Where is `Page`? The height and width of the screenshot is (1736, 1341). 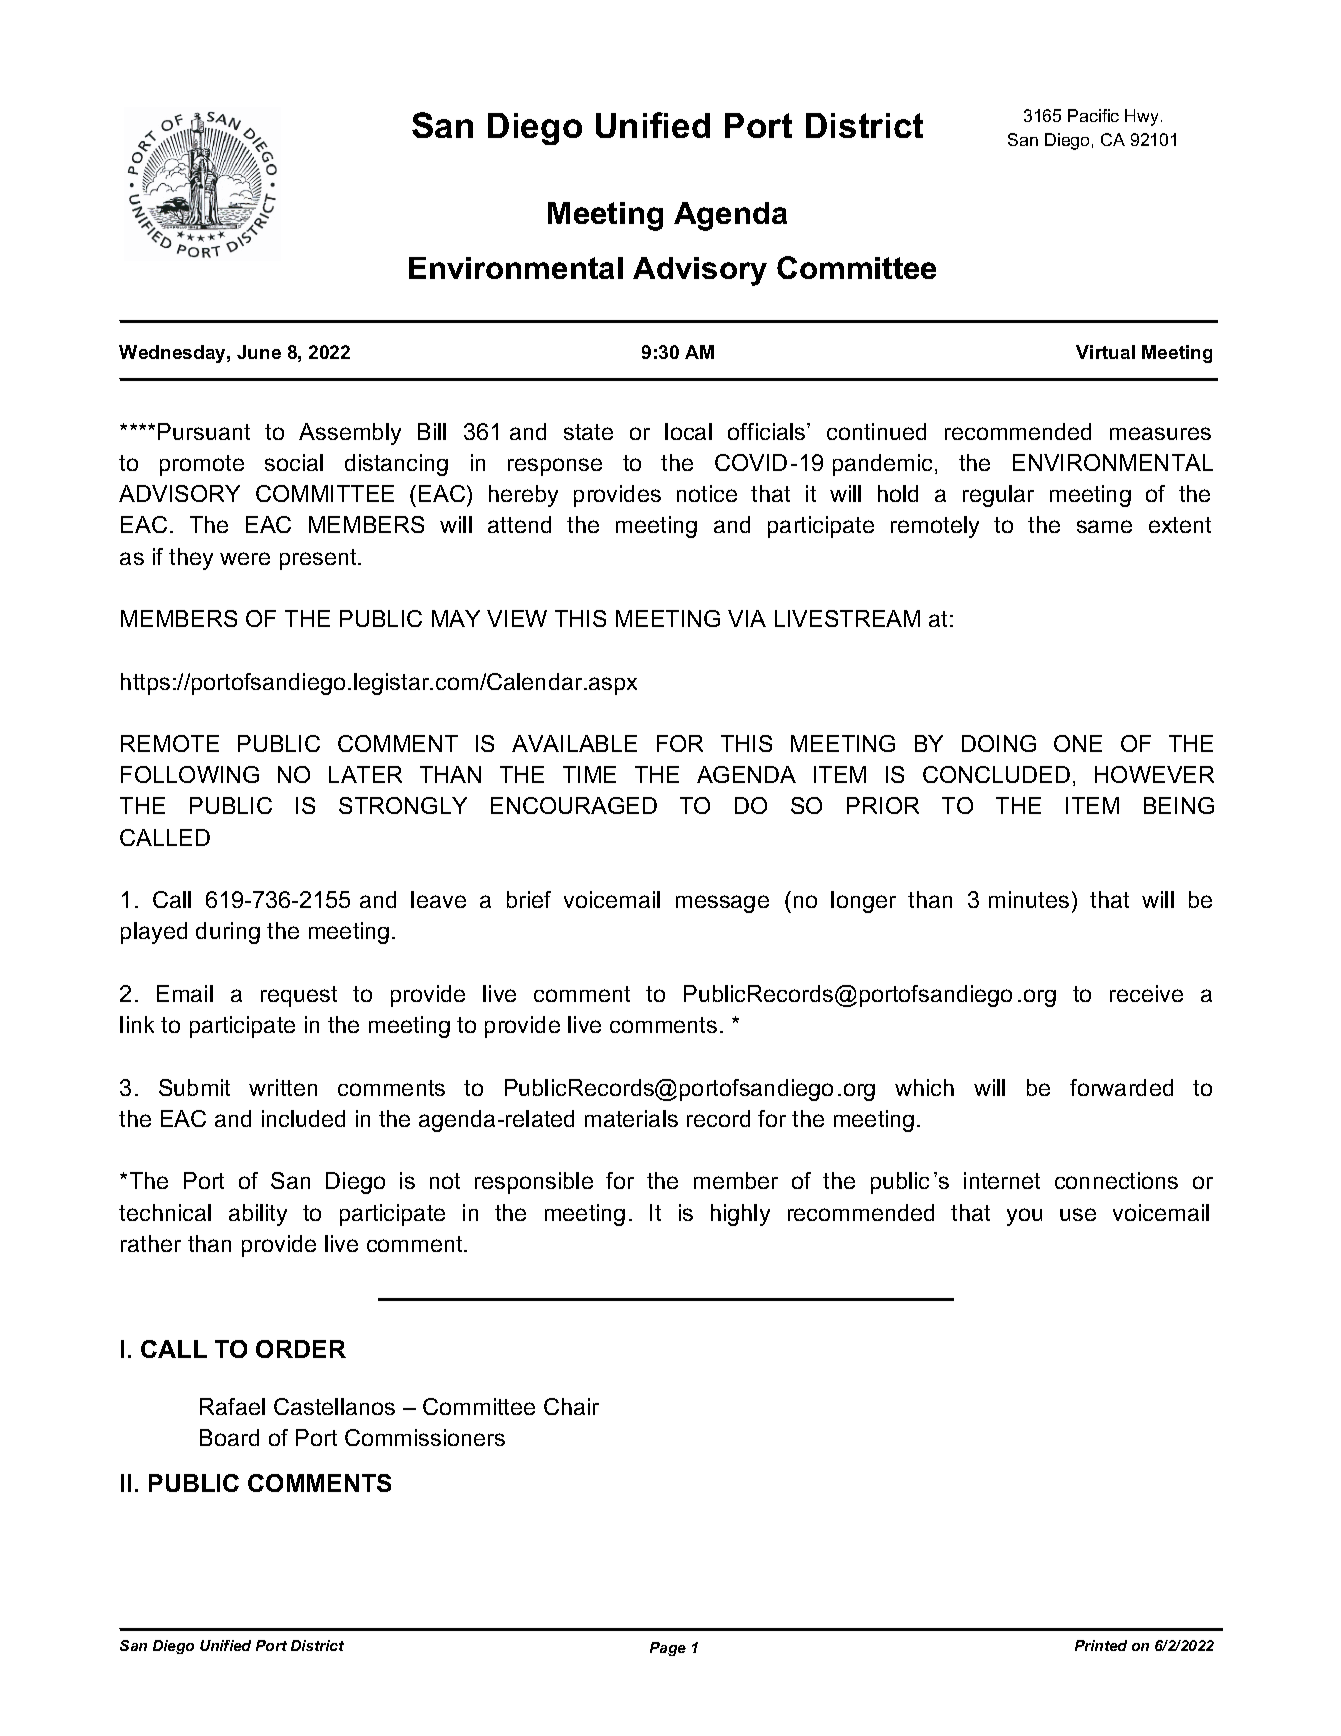
Page is located at coordinates (668, 1649).
